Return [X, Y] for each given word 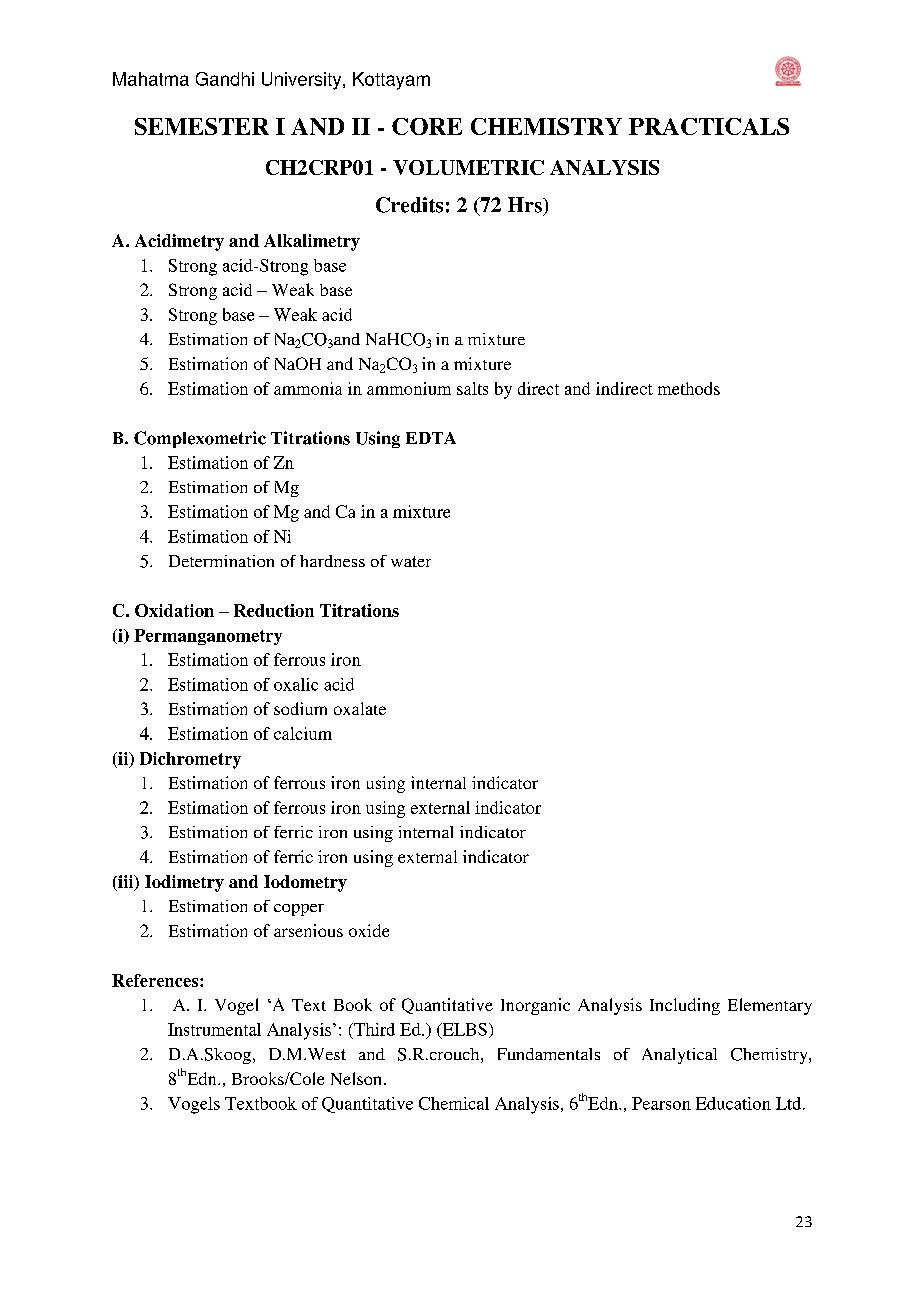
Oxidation [174, 610]
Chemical [454, 1103]
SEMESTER [202, 126]
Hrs [526, 205]
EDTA [431, 438]
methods [689, 388]
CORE [427, 126]
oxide [369, 930]
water [411, 561]
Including [685, 1006]
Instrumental [214, 1029]
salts [472, 388]
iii [126, 883]
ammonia [308, 388]
